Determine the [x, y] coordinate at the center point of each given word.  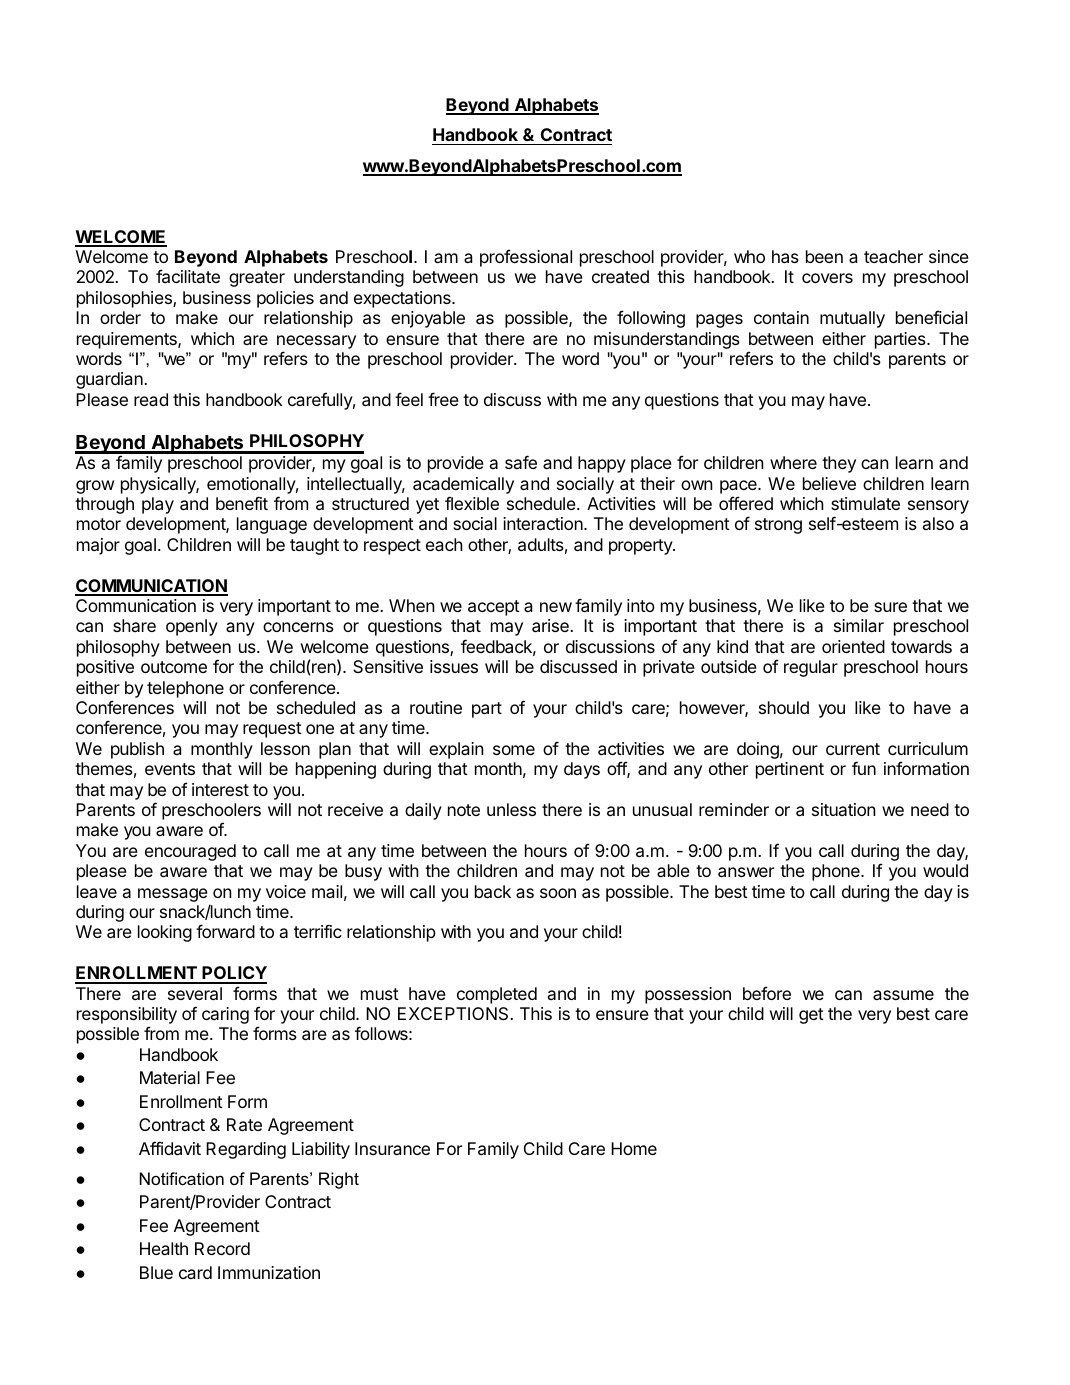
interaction [544, 523]
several [195, 993]
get [811, 1016]
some [514, 750]
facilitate [188, 276]
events [170, 769]
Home [634, 1148]
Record [222, 1248]
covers [827, 278]
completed [497, 995]
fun [864, 768]
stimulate [865, 503]
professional [526, 258]
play [158, 505]
